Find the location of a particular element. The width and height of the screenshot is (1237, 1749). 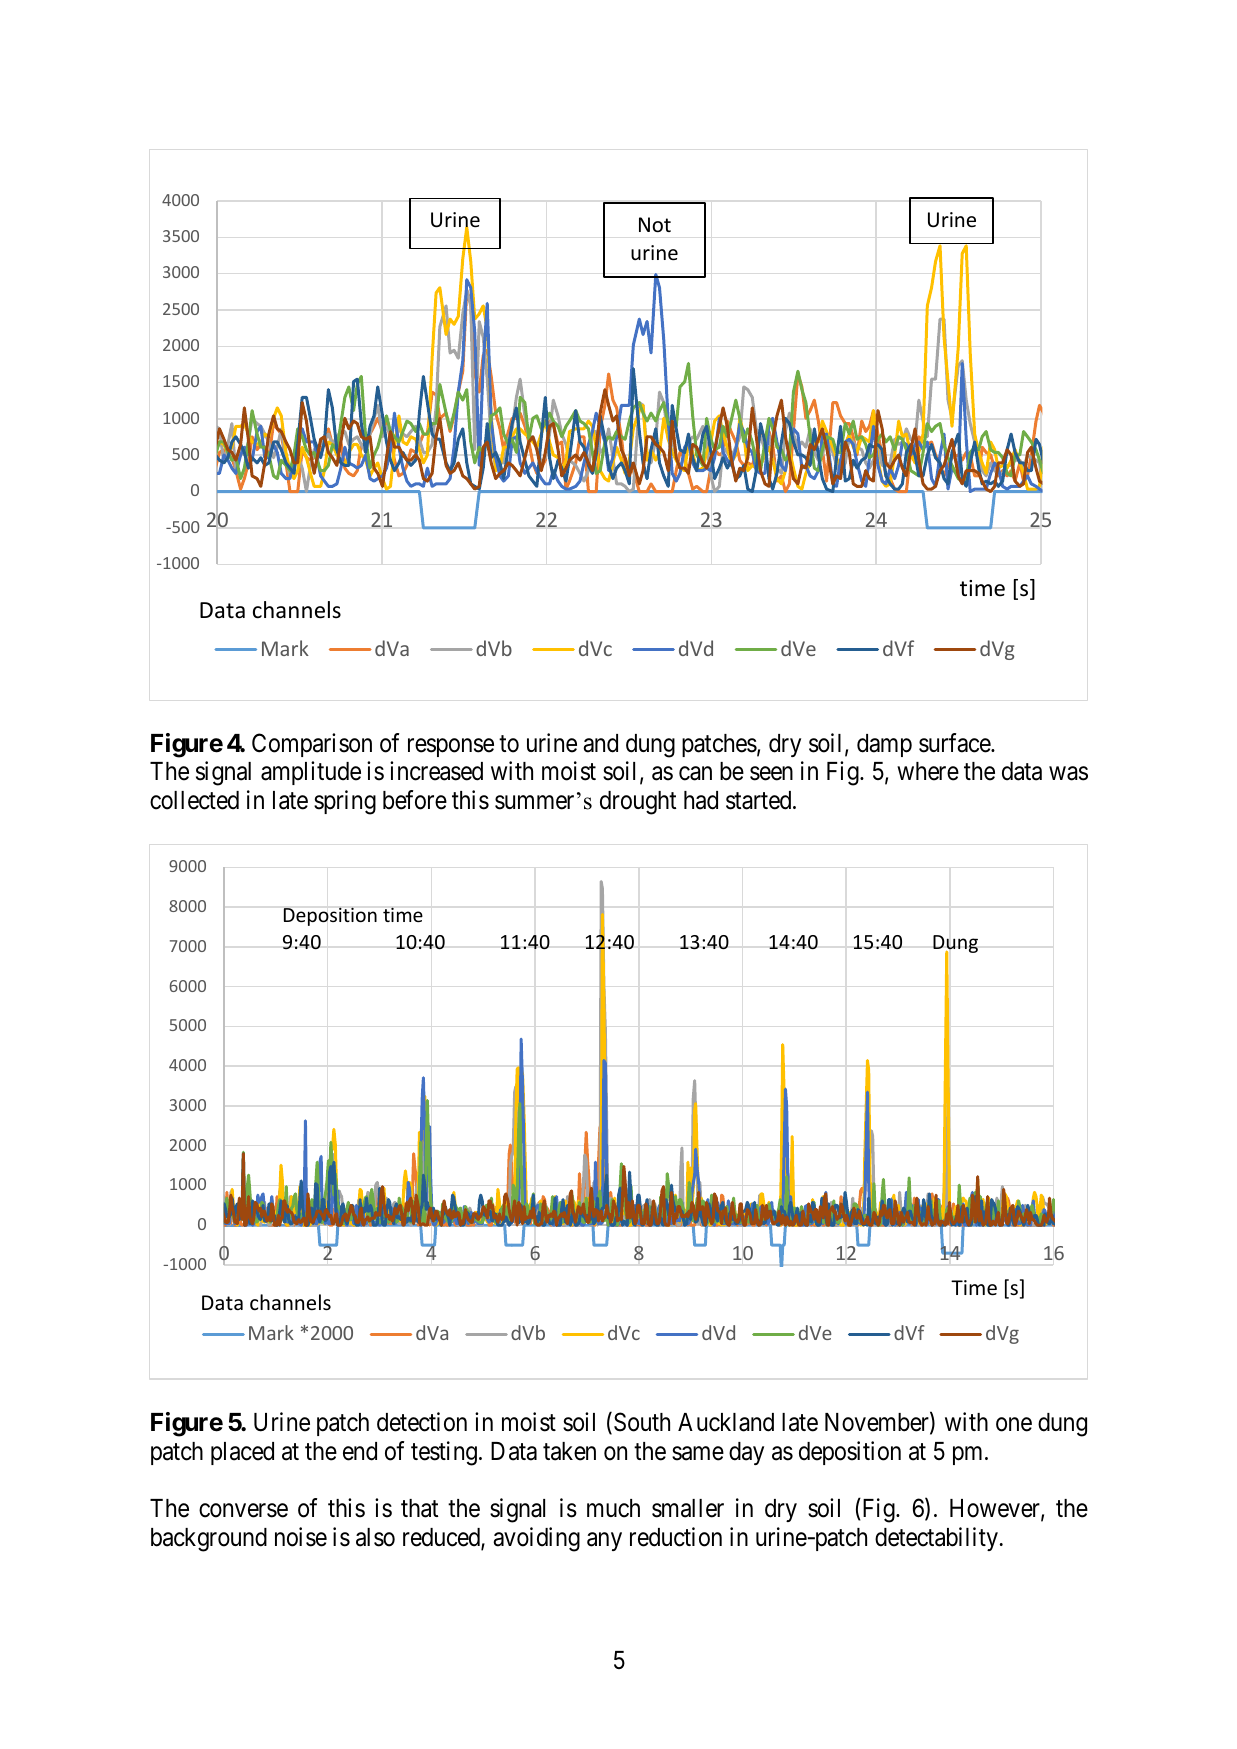

much is located at coordinates (613, 1508).
